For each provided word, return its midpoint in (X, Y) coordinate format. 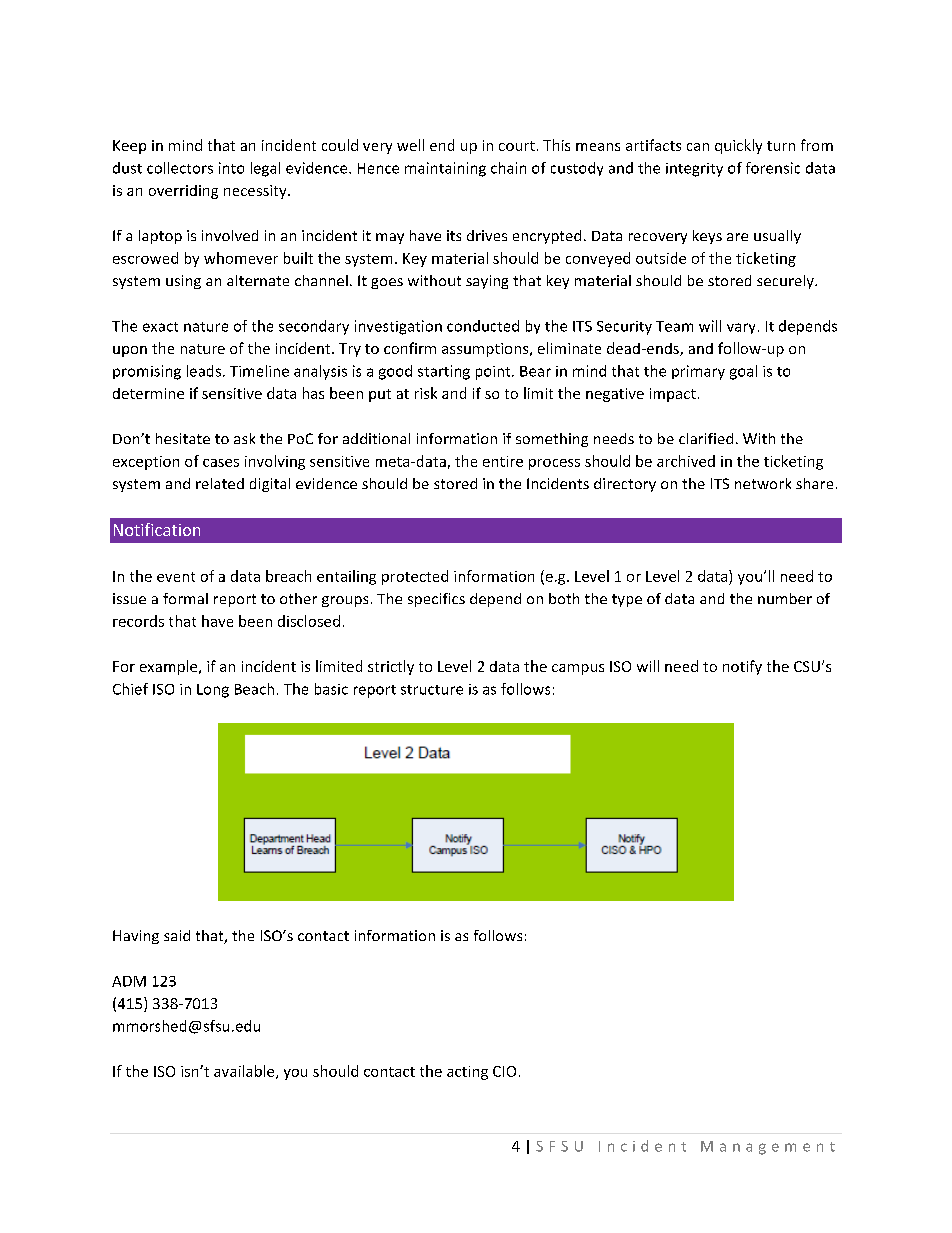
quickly (738, 146)
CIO (504, 1071)
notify (742, 667)
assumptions (486, 350)
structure (432, 690)
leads (204, 371)
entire (503, 461)
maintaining (445, 169)
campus (578, 669)
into (231, 168)
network (763, 483)
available (245, 1072)
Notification (157, 529)
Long (213, 691)
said (177, 935)
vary (741, 328)
